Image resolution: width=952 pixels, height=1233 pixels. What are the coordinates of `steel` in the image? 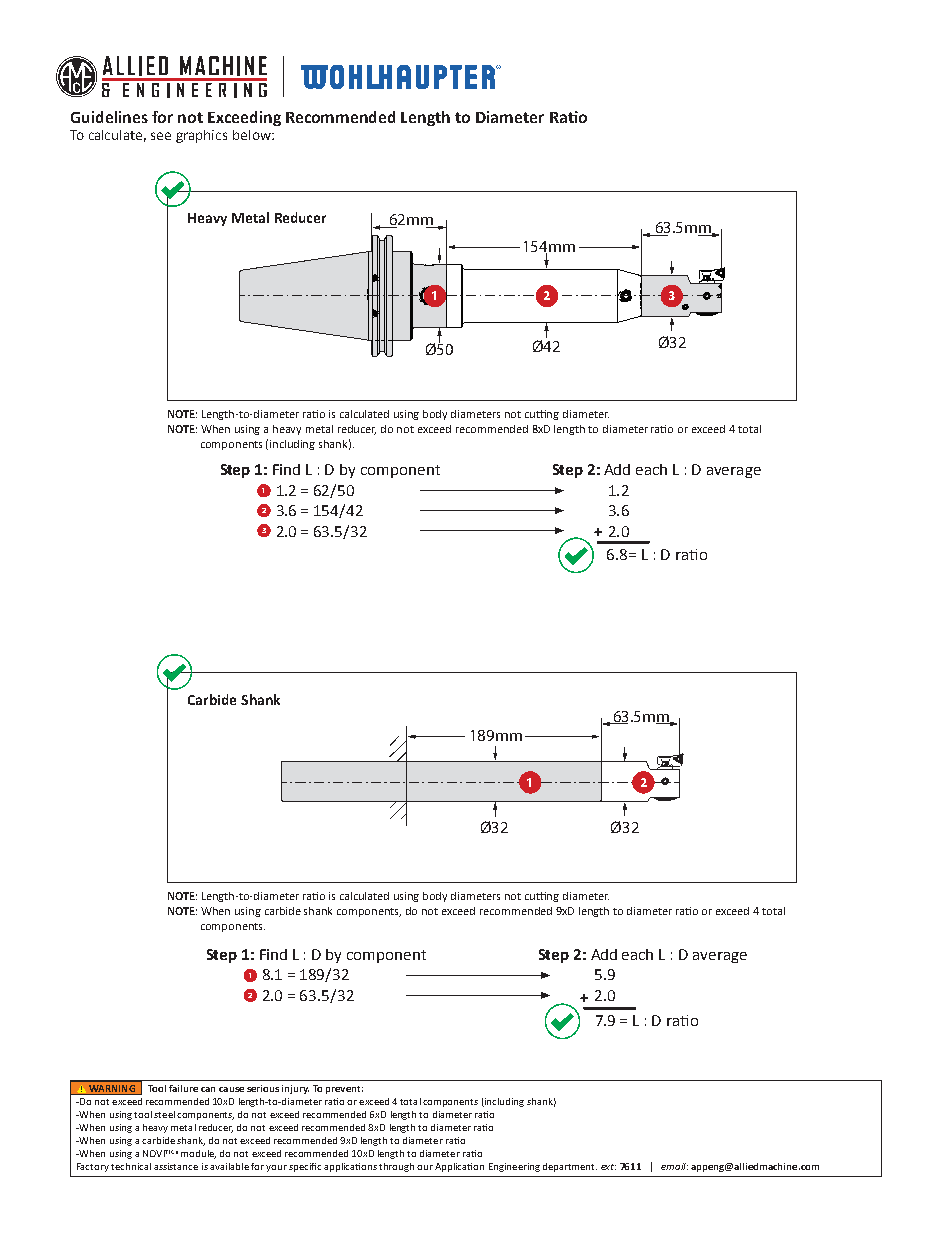 It's located at (164, 1114).
